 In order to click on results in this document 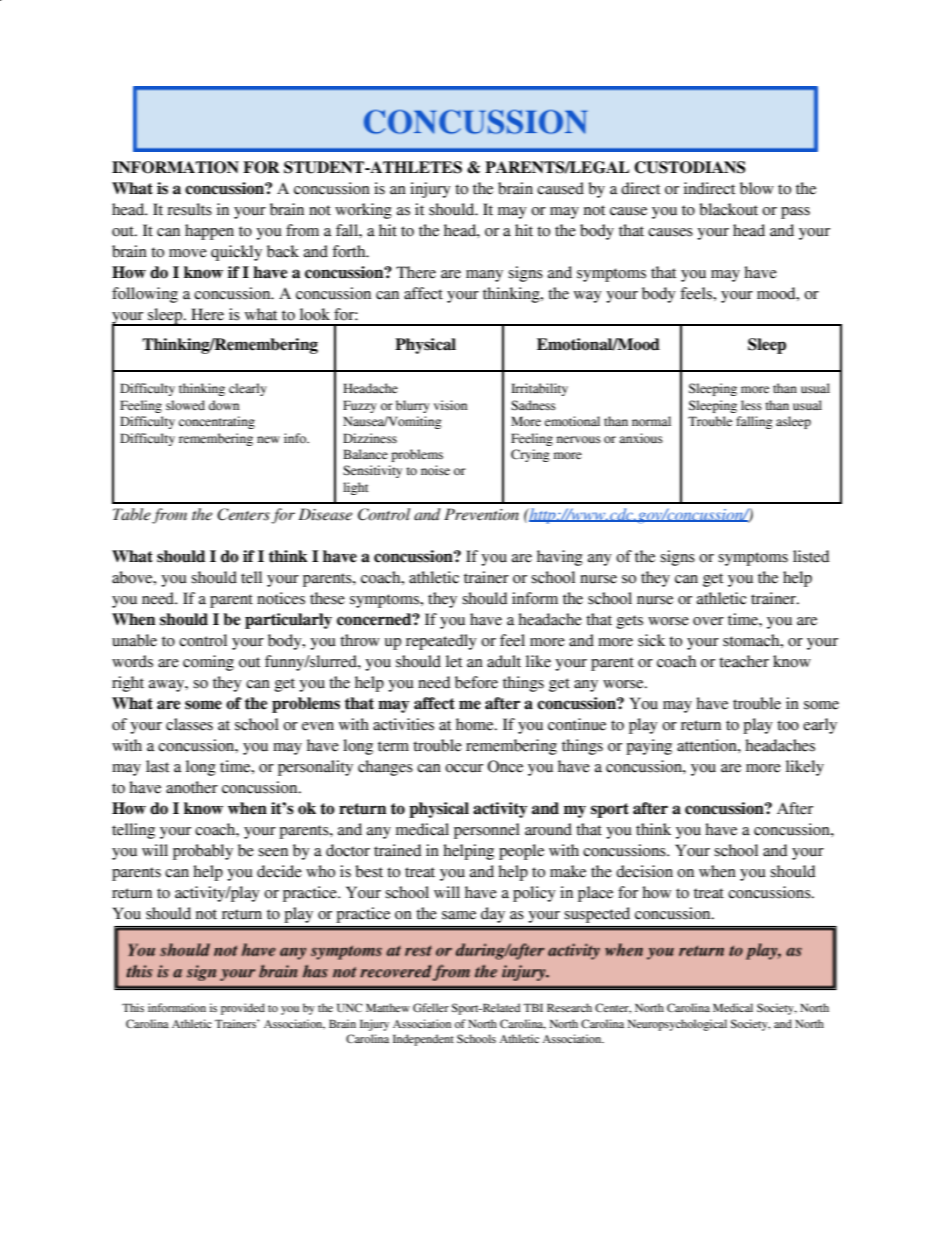, I will do `click(189, 209)`.
